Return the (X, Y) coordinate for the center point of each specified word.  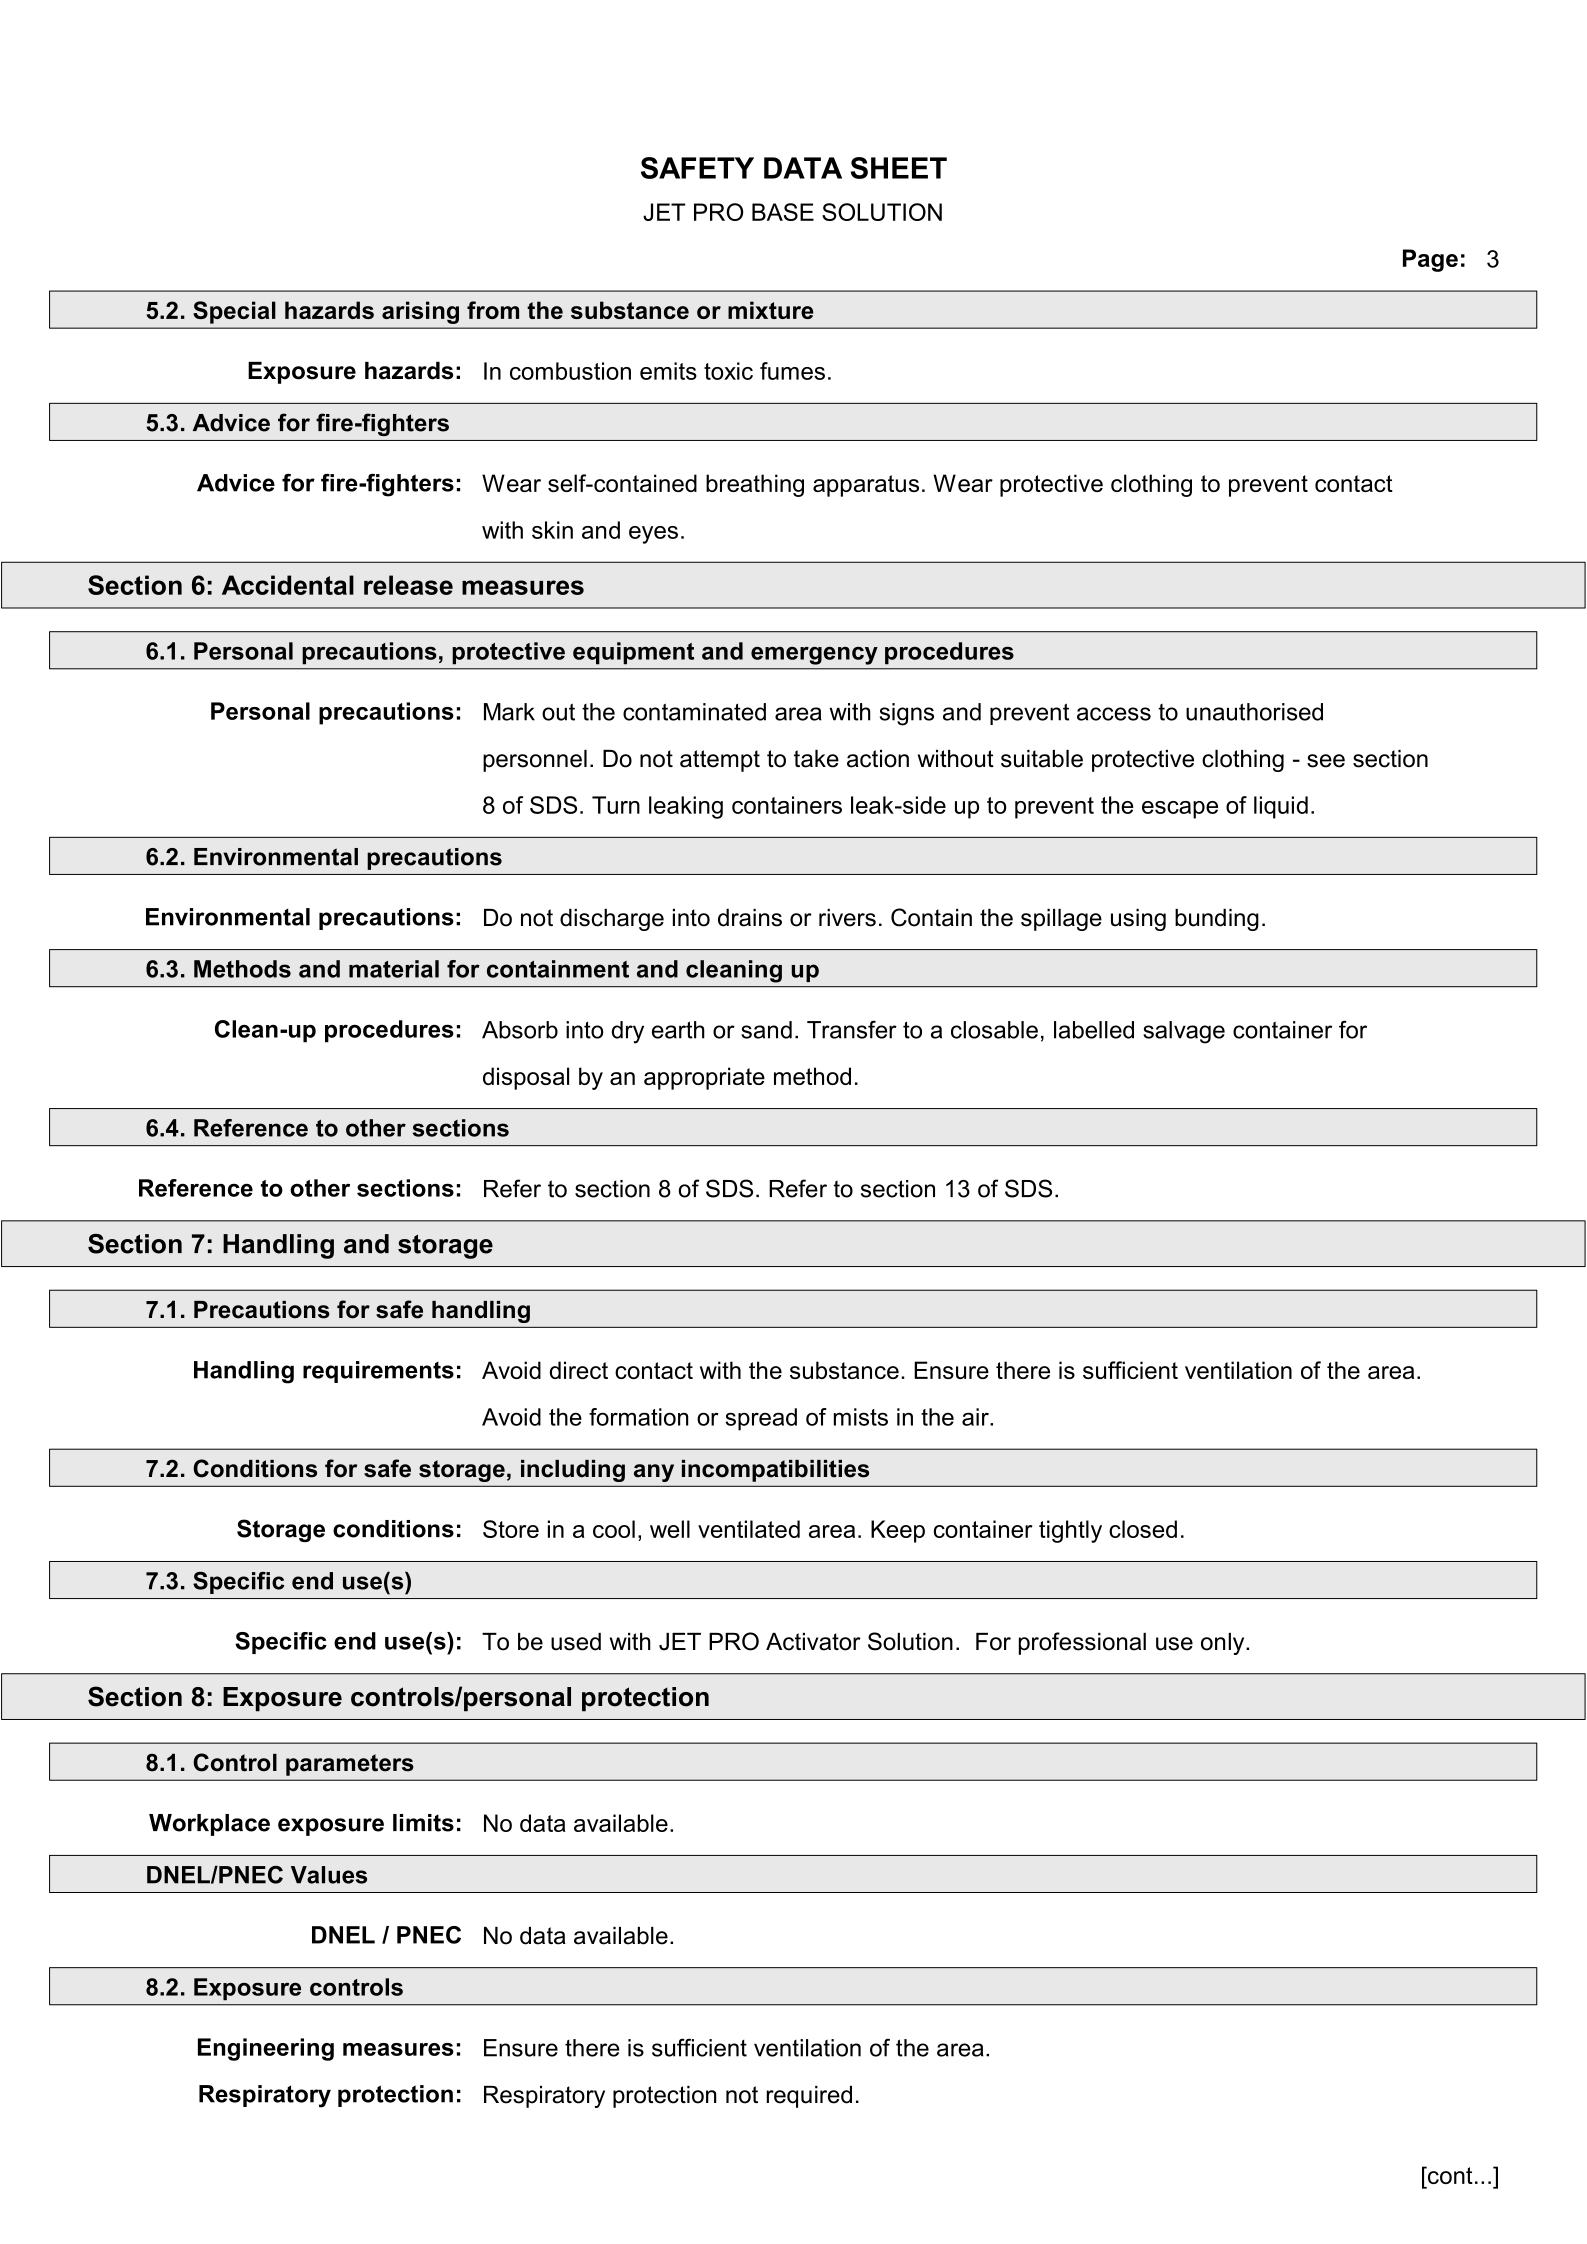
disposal (526, 1078)
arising (420, 312)
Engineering (266, 2049)
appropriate (704, 1078)
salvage (1184, 1032)
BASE (783, 212)
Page (1430, 260)
